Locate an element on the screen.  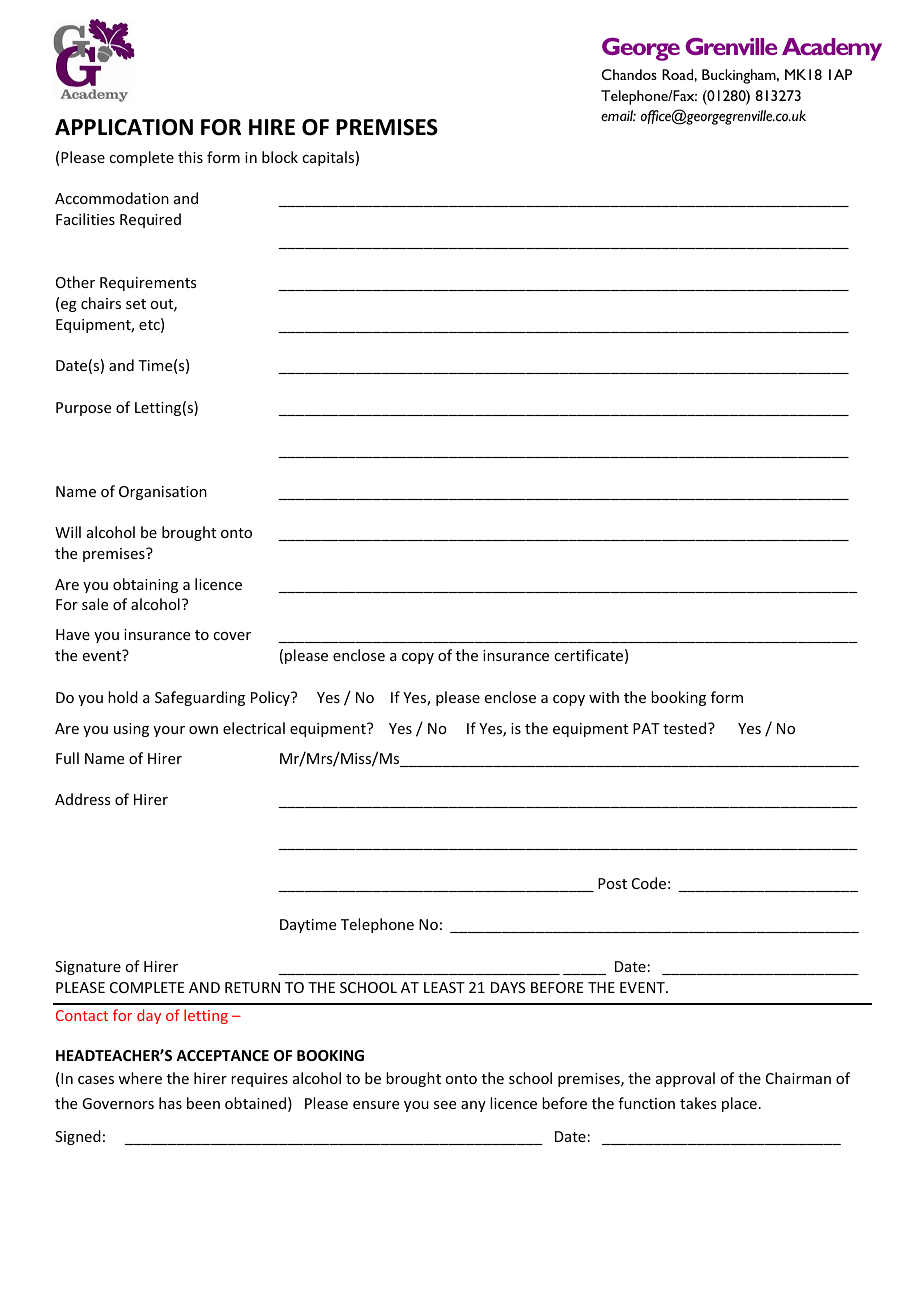
see is located at coordinates (445, 1105).
